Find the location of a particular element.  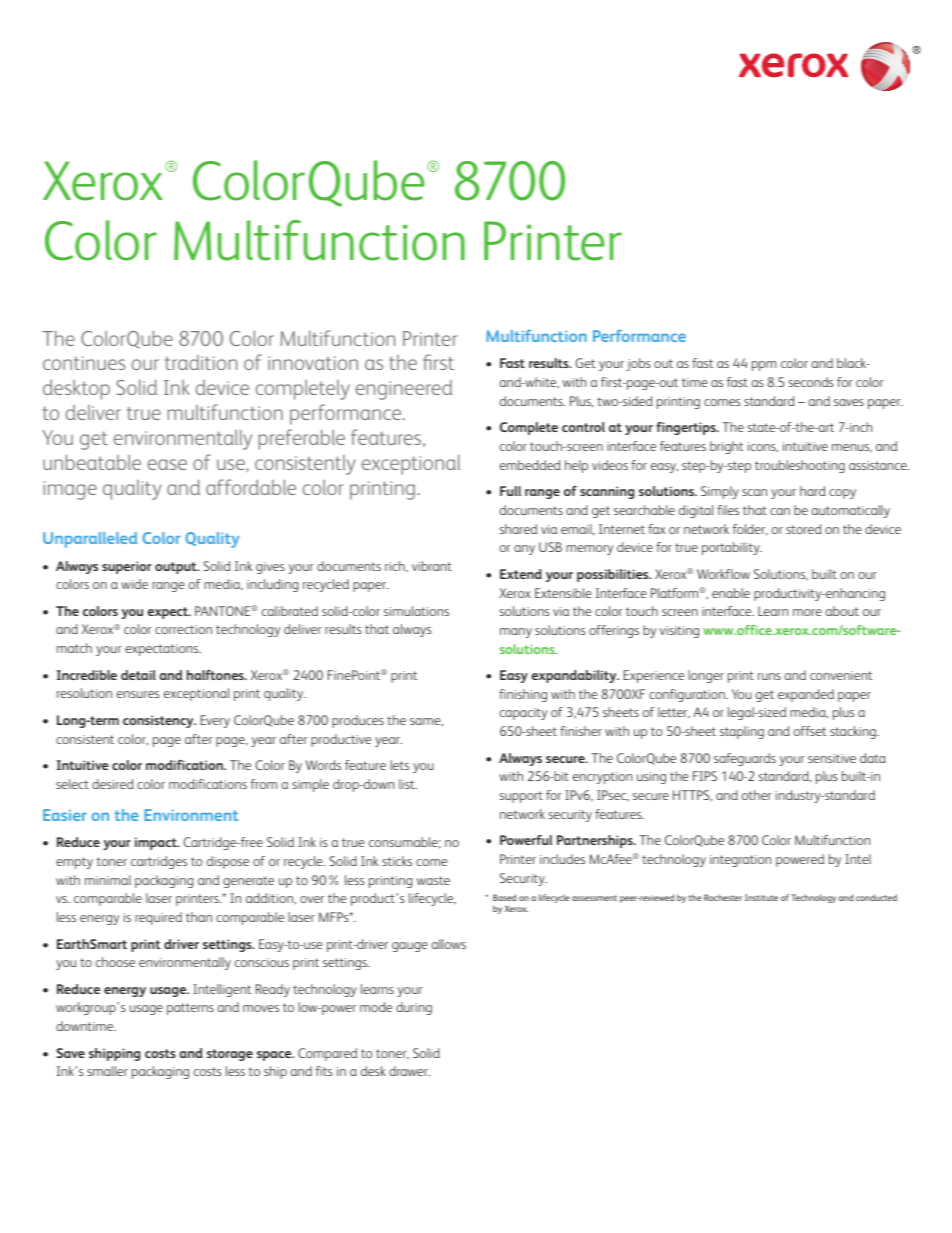

many is located at coordinates (516, 633).
